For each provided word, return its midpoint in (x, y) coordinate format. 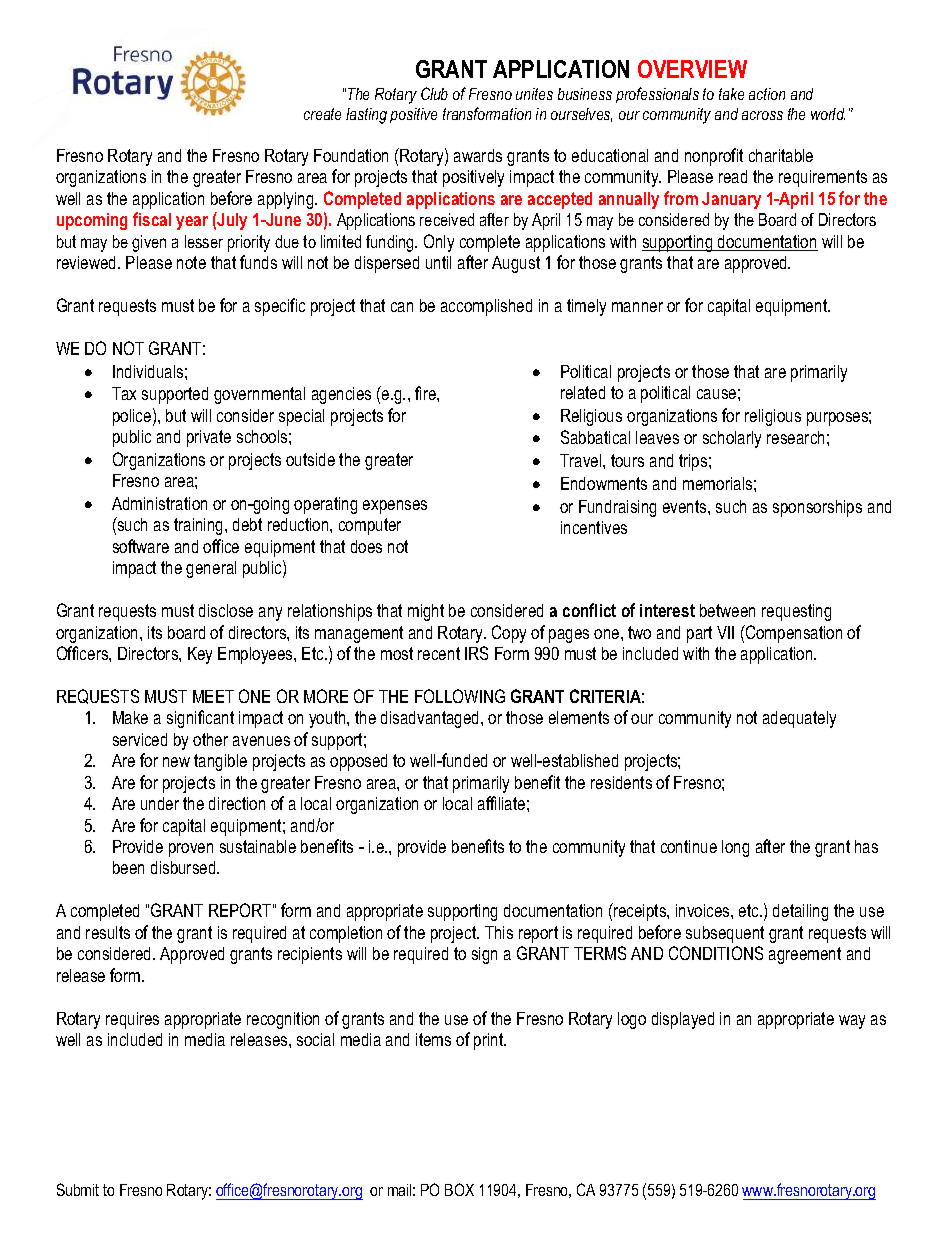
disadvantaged (431, 719)
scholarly (732, 439)
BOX (459, 1189)
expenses (395, 507)
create (322, 114)
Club (434, 93)
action (767, 94)
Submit (78, 1189)
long (735, 848)
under (160, 803)
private (209, 438)
